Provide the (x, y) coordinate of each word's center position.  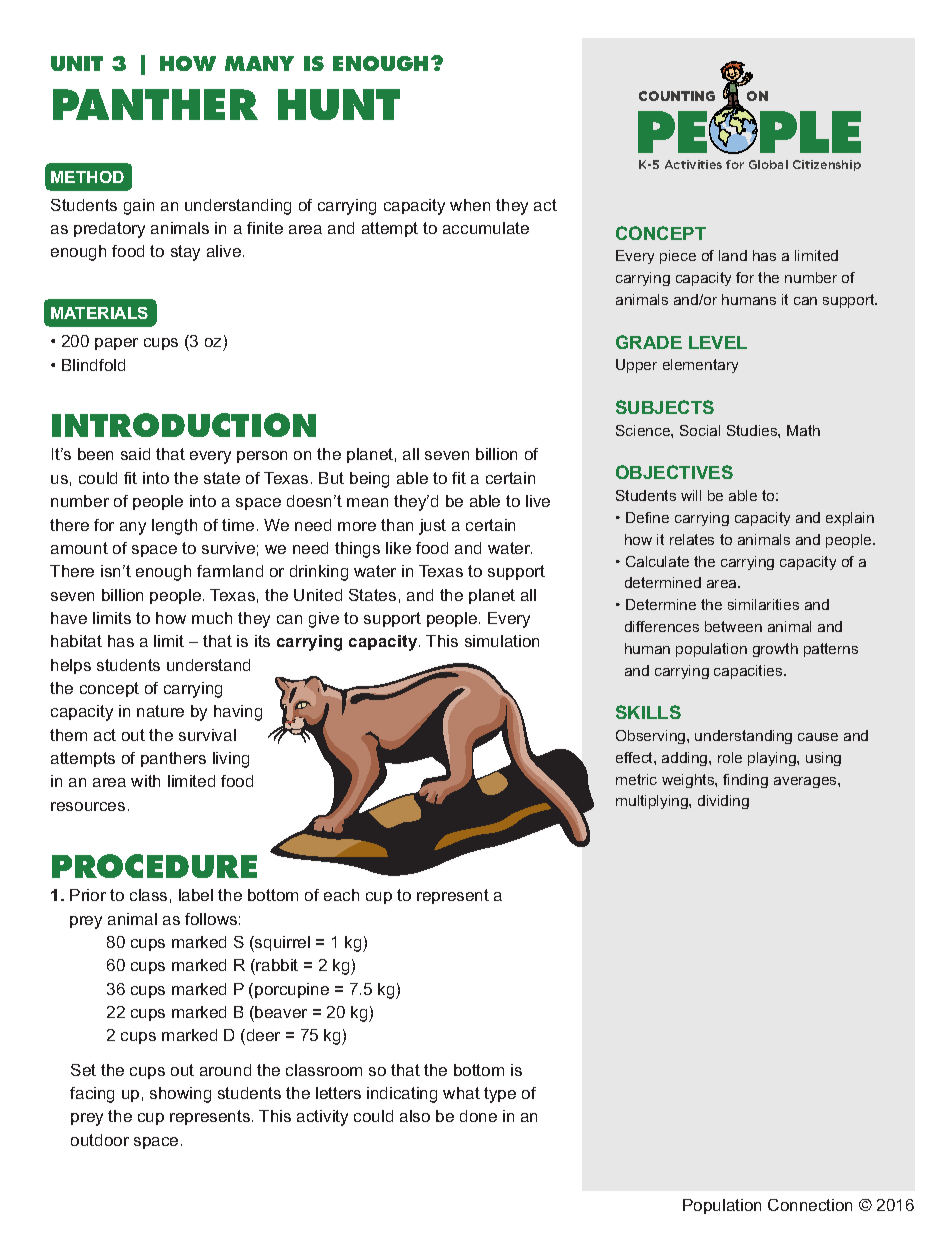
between (733, 626)
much (212, 618)
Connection (810, 1205)
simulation (502, 641)
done (478, 1116)
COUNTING (677, 96)
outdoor (100, 1140)
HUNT (339, 104)
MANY (259, 63)
